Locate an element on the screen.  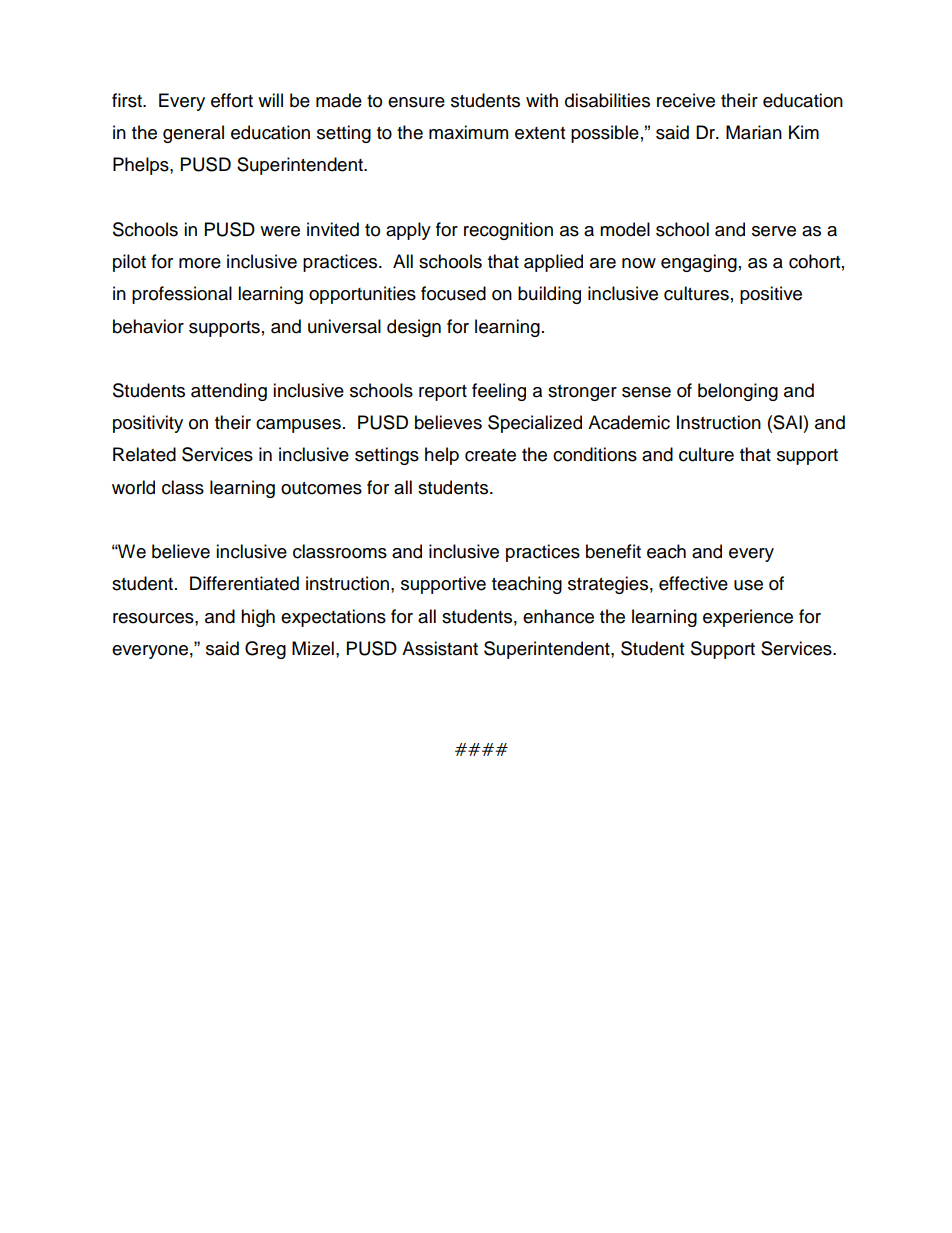
high is located at coordinates (258, 618).
